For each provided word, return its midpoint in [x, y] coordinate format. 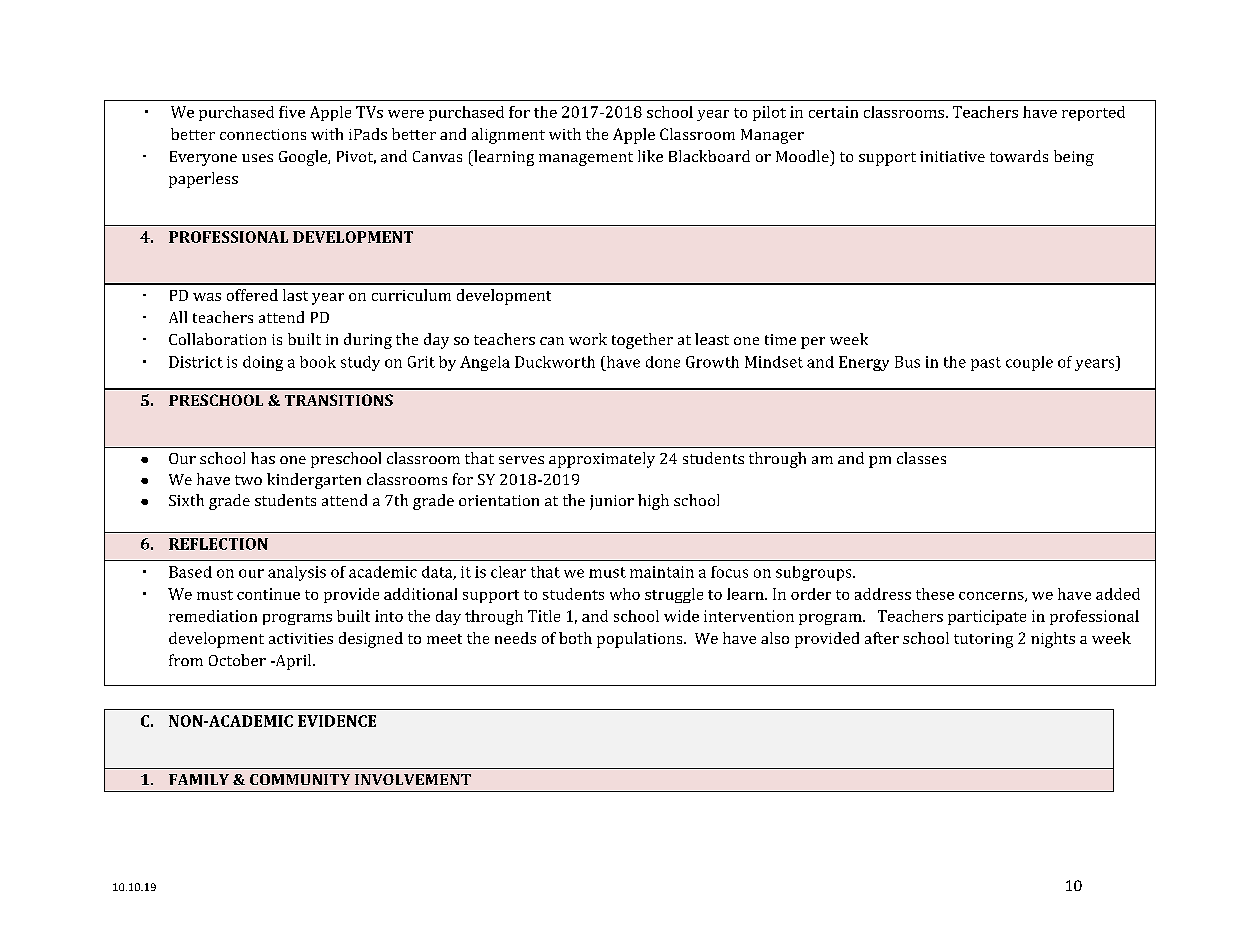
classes [921, 458]
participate [987, 617]
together [642, 341]
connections [263, 134]
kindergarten [314, 481]
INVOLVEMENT [413, 779]
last [295, 295]
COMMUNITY [300, 779]
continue [268, 594]
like [650, 156]
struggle [674, 595]
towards [1019, 156]
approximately [602, 460]
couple [1029, 363]
